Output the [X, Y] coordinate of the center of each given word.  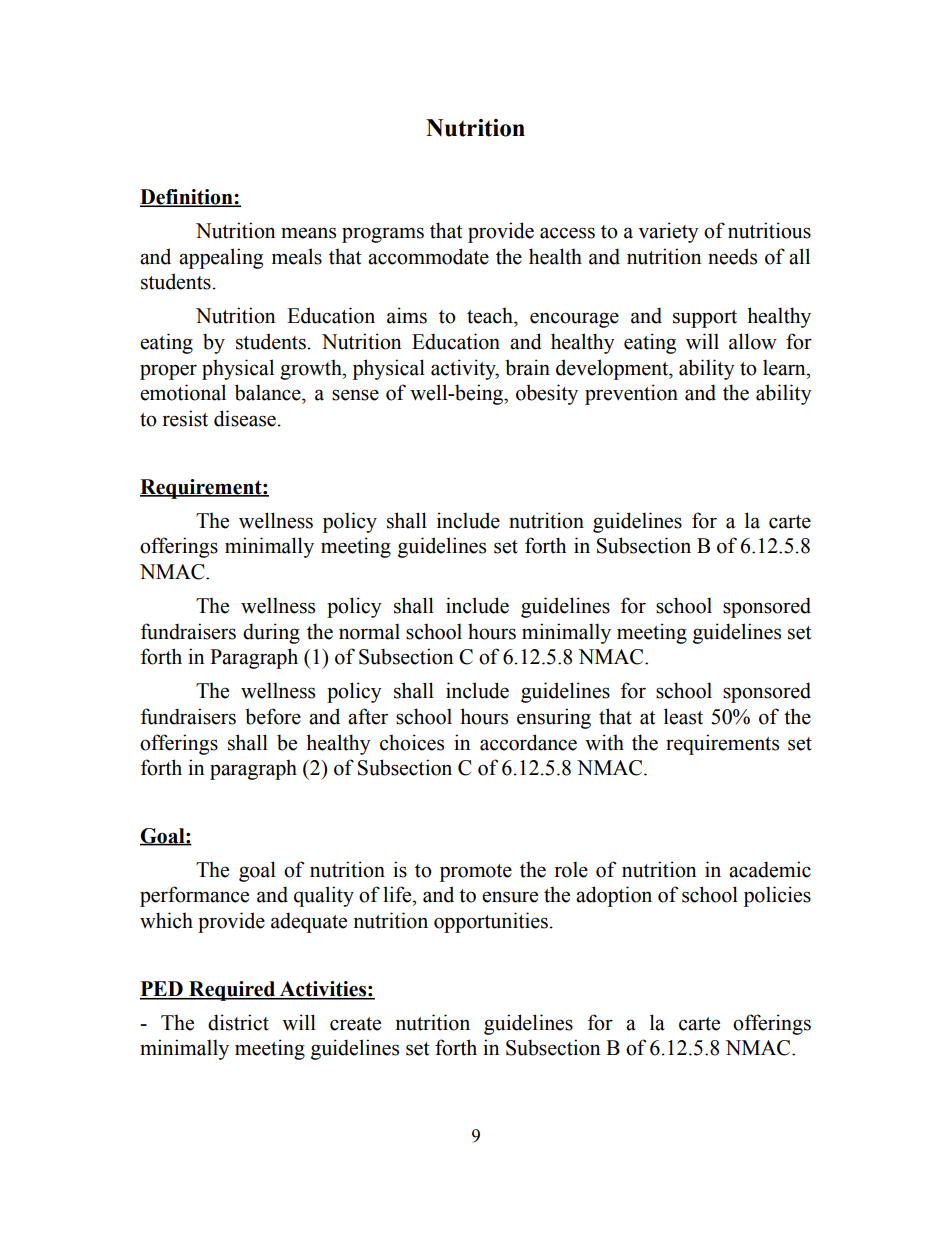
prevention [631, 394]
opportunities [491, 922]
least [683, 716]
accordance [528, 742]
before [273, 716]
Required [232, 991]
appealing [221, 258]
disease [245, 418]
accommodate [428, 256]
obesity [547, 394]
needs [732, 256]
